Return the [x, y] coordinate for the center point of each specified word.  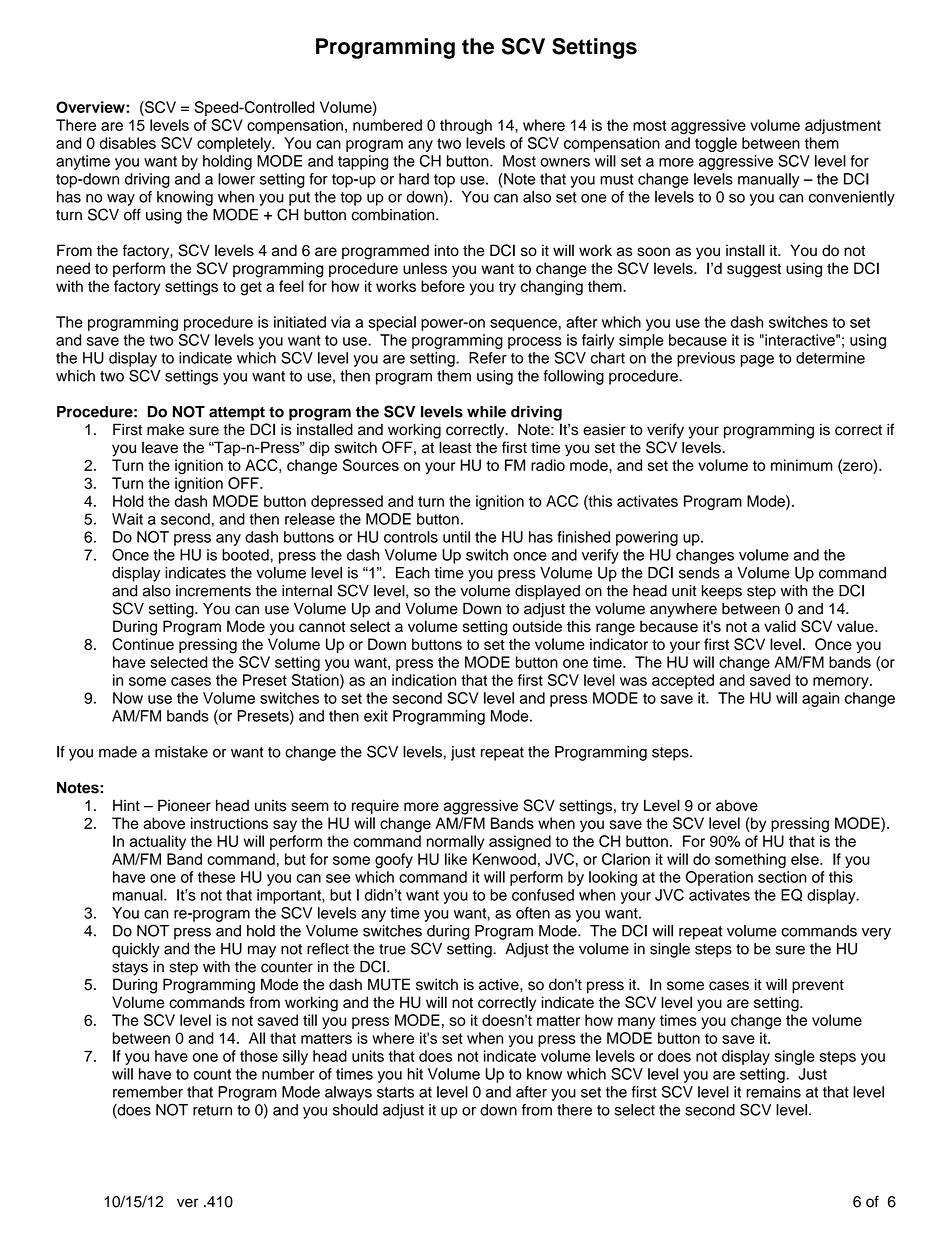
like [456, 859]
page [757, 361]
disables [128, 143]
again [820, 699]
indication [424, 680]
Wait [127, 519]
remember [148, 1092]
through [466, 126]
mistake [181, 752]
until [456, 537]
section [782, 877]
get [251, 288]
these [216, 877]
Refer [488, 358]
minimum [802, 465]
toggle [716, 144]
